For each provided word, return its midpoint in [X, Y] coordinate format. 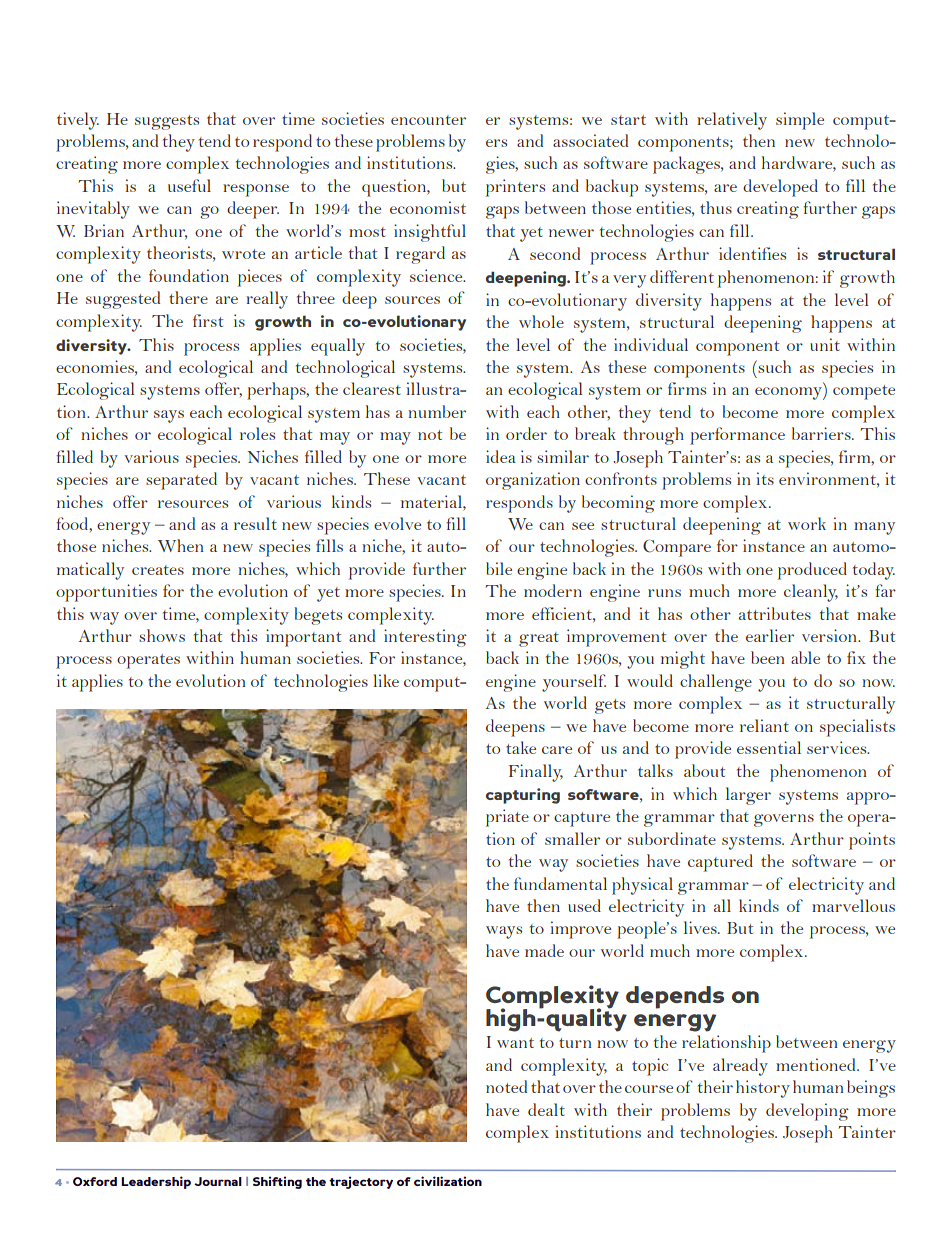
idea [501, 456]
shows [162, 635]
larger [748, 796]
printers [515, 188]
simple [800, 121]
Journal [218, 1181]
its [765, 478]
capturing [523, 796]
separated [181, 481]
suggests [167, 122]
